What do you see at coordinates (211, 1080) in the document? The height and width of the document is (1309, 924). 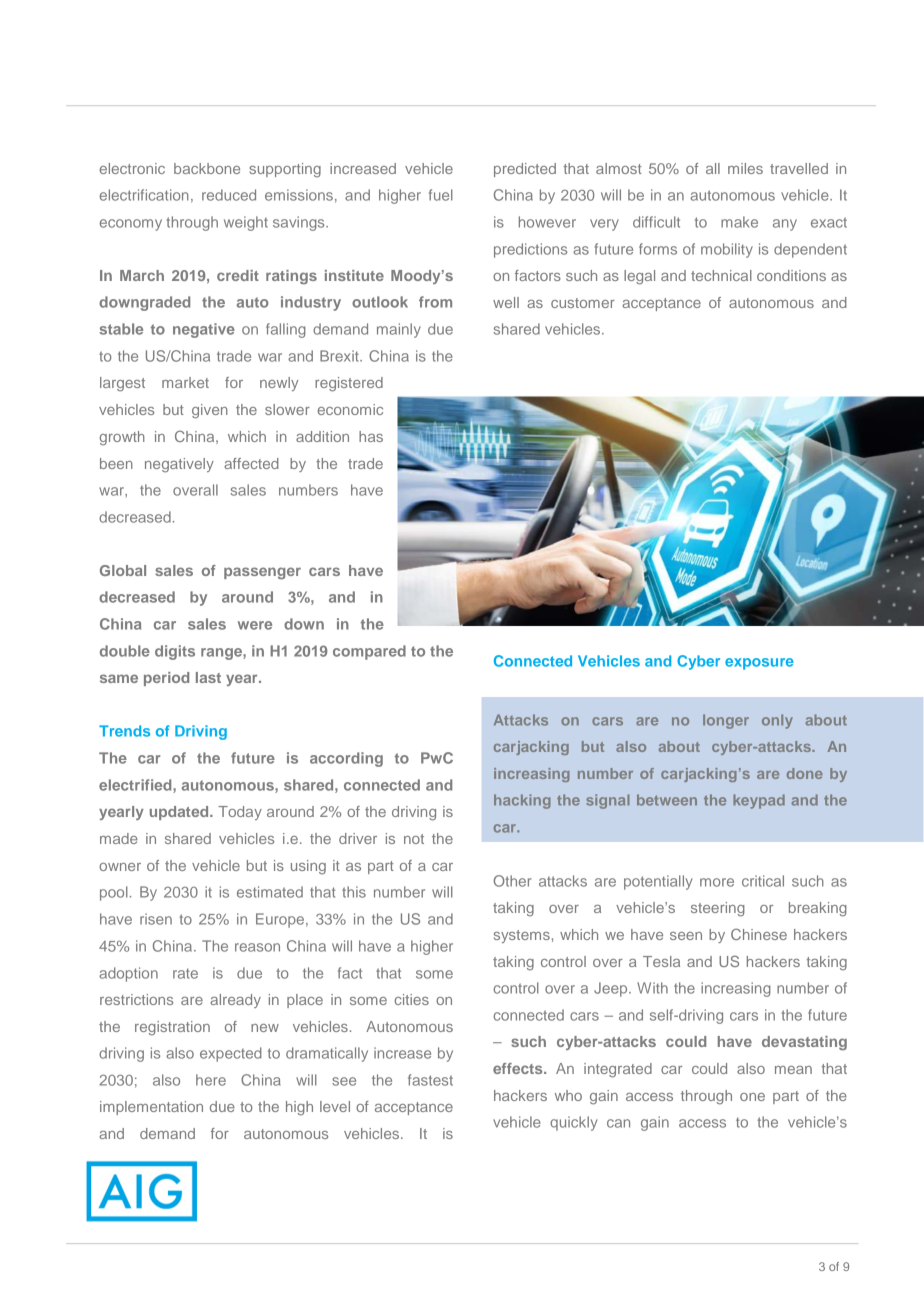 I see `here` at bounding box center [211, 1080].
